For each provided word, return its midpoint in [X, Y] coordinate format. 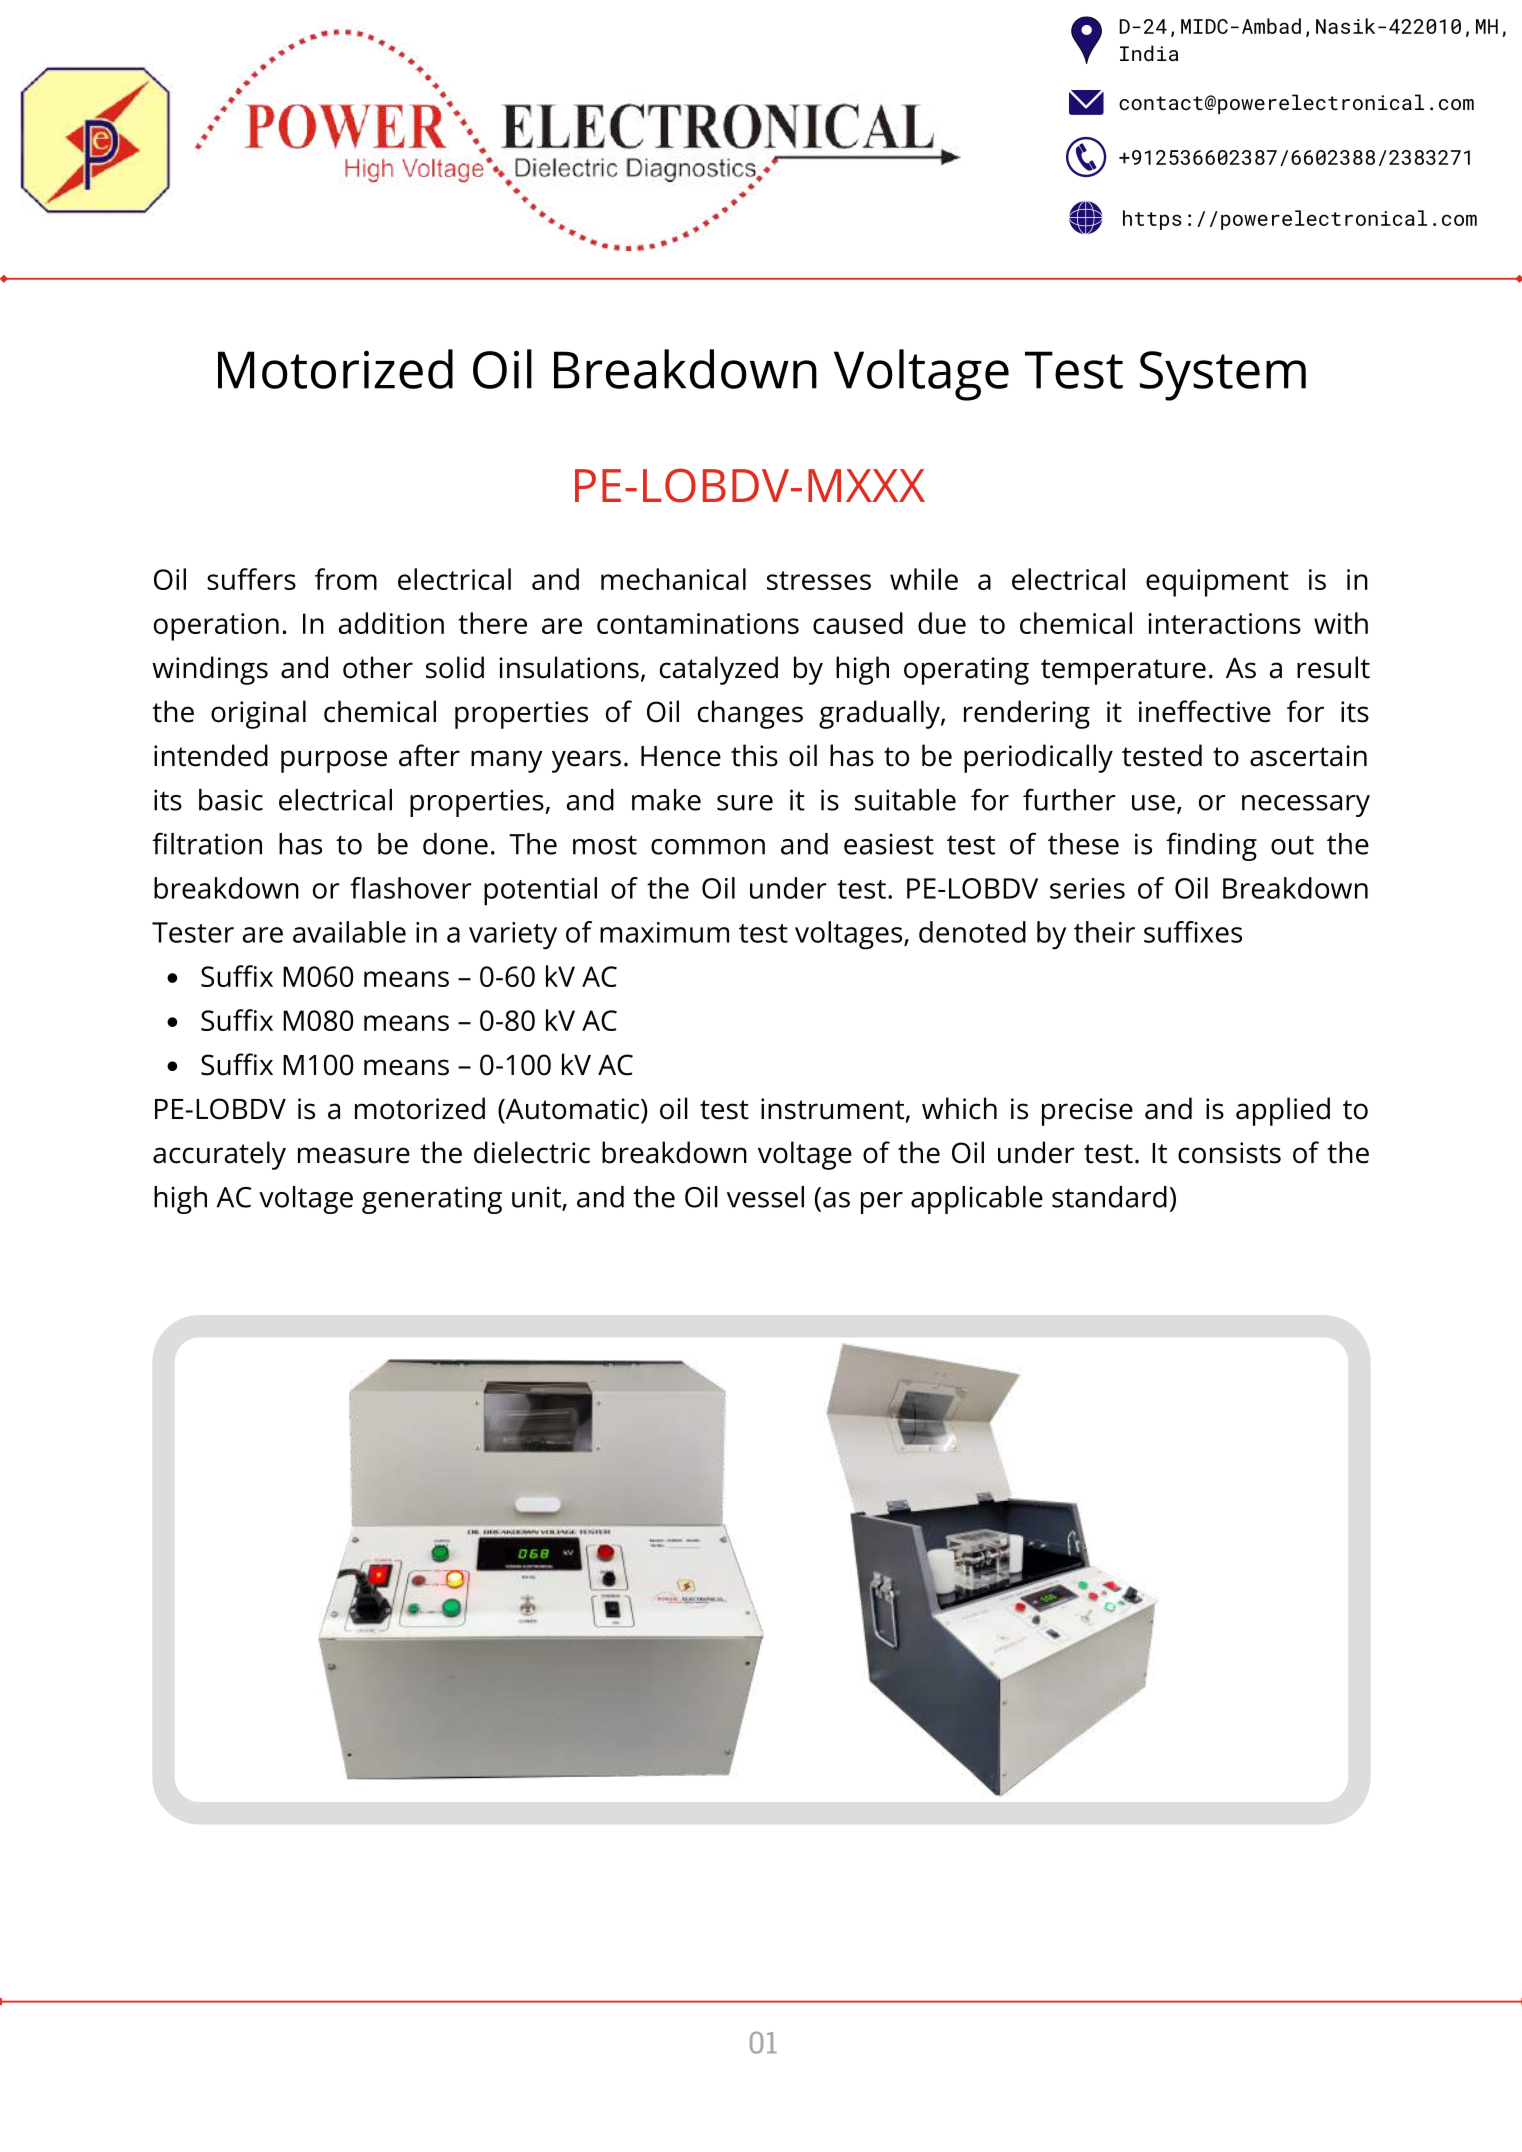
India [1149, 53]
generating [432, 1200]
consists [1229, 1153]
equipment [1217, 583]
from [346, 579]
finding [1211, 846]
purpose [334, 761]
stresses [819, 580]
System [1223, 376]
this [754, 755]
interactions [1224, 623]
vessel [765, 1197]
